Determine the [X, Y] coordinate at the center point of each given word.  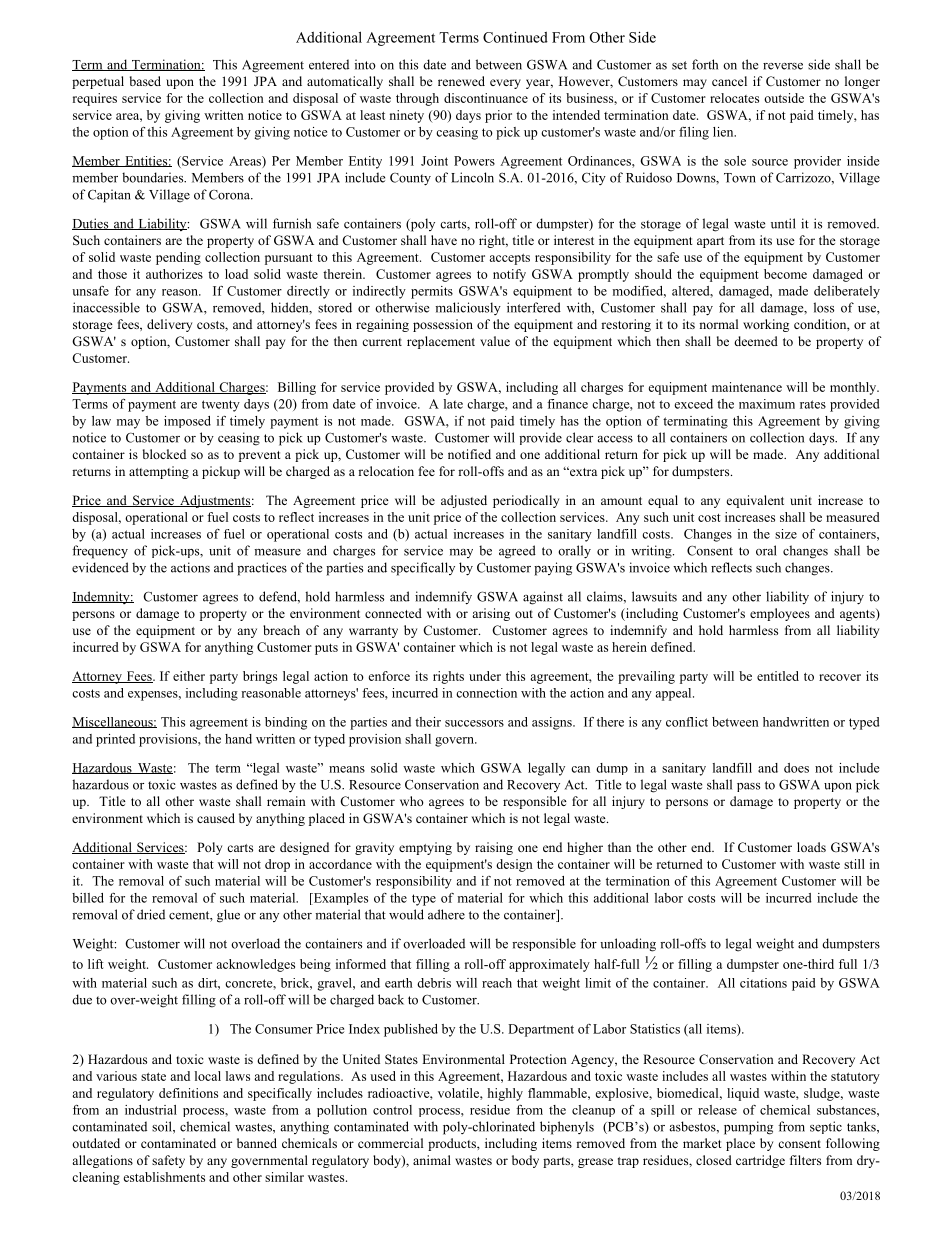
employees [780, 614]
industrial [151, 1110]
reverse [783, 66]
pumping [748, 1128]
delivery [169, 325]
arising [491, 614]
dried [151, 914]
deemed [756, 341]
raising [494, 848]
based [145, 81]
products [453, 1144]
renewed [461, 81]
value [495, 341]
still [854, 864]
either [189, 676]
